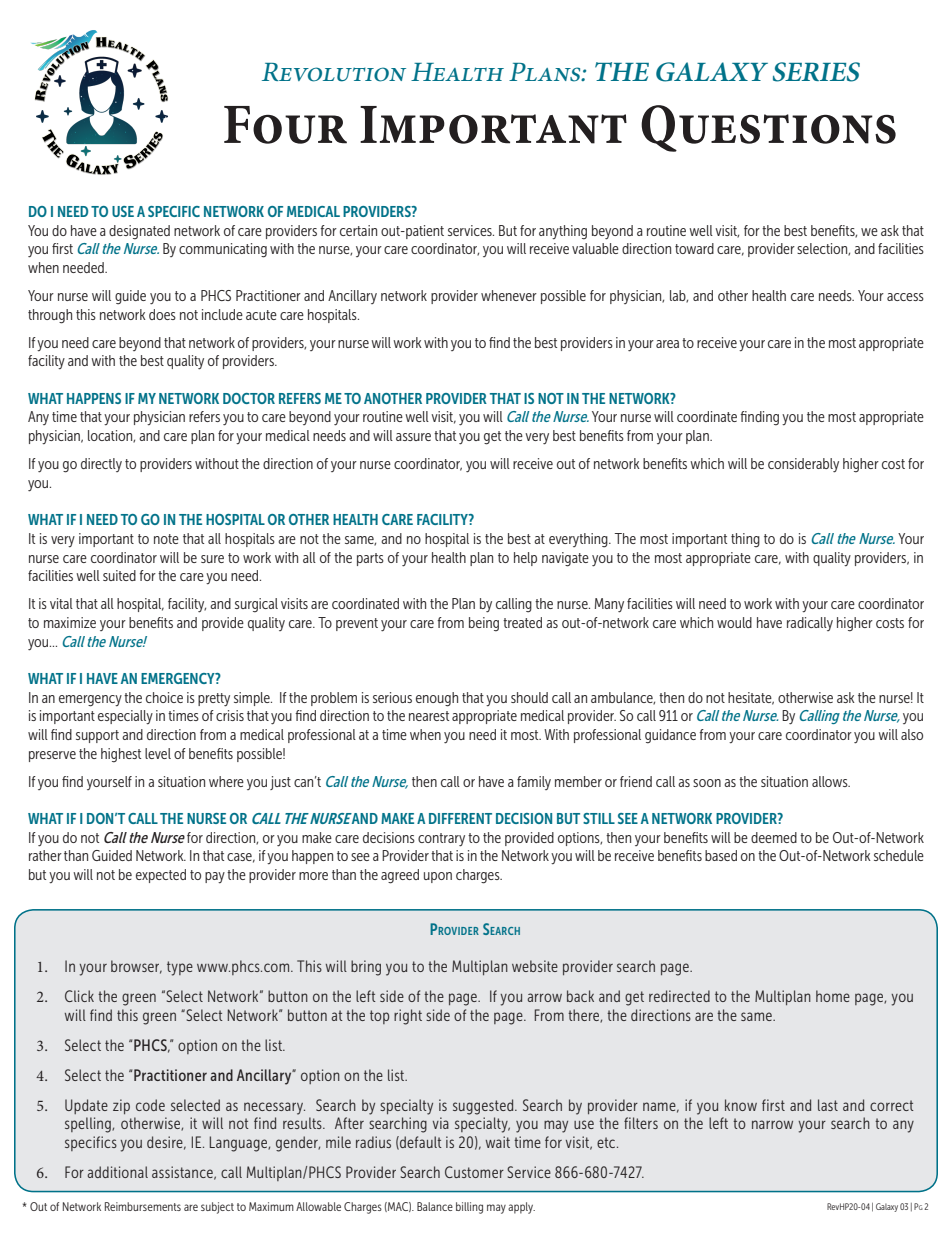 This document has height=1233, width=952. What do you see at coordinates (164, 697) in the document?
I see `choice` at bounding box center [164, 697].
